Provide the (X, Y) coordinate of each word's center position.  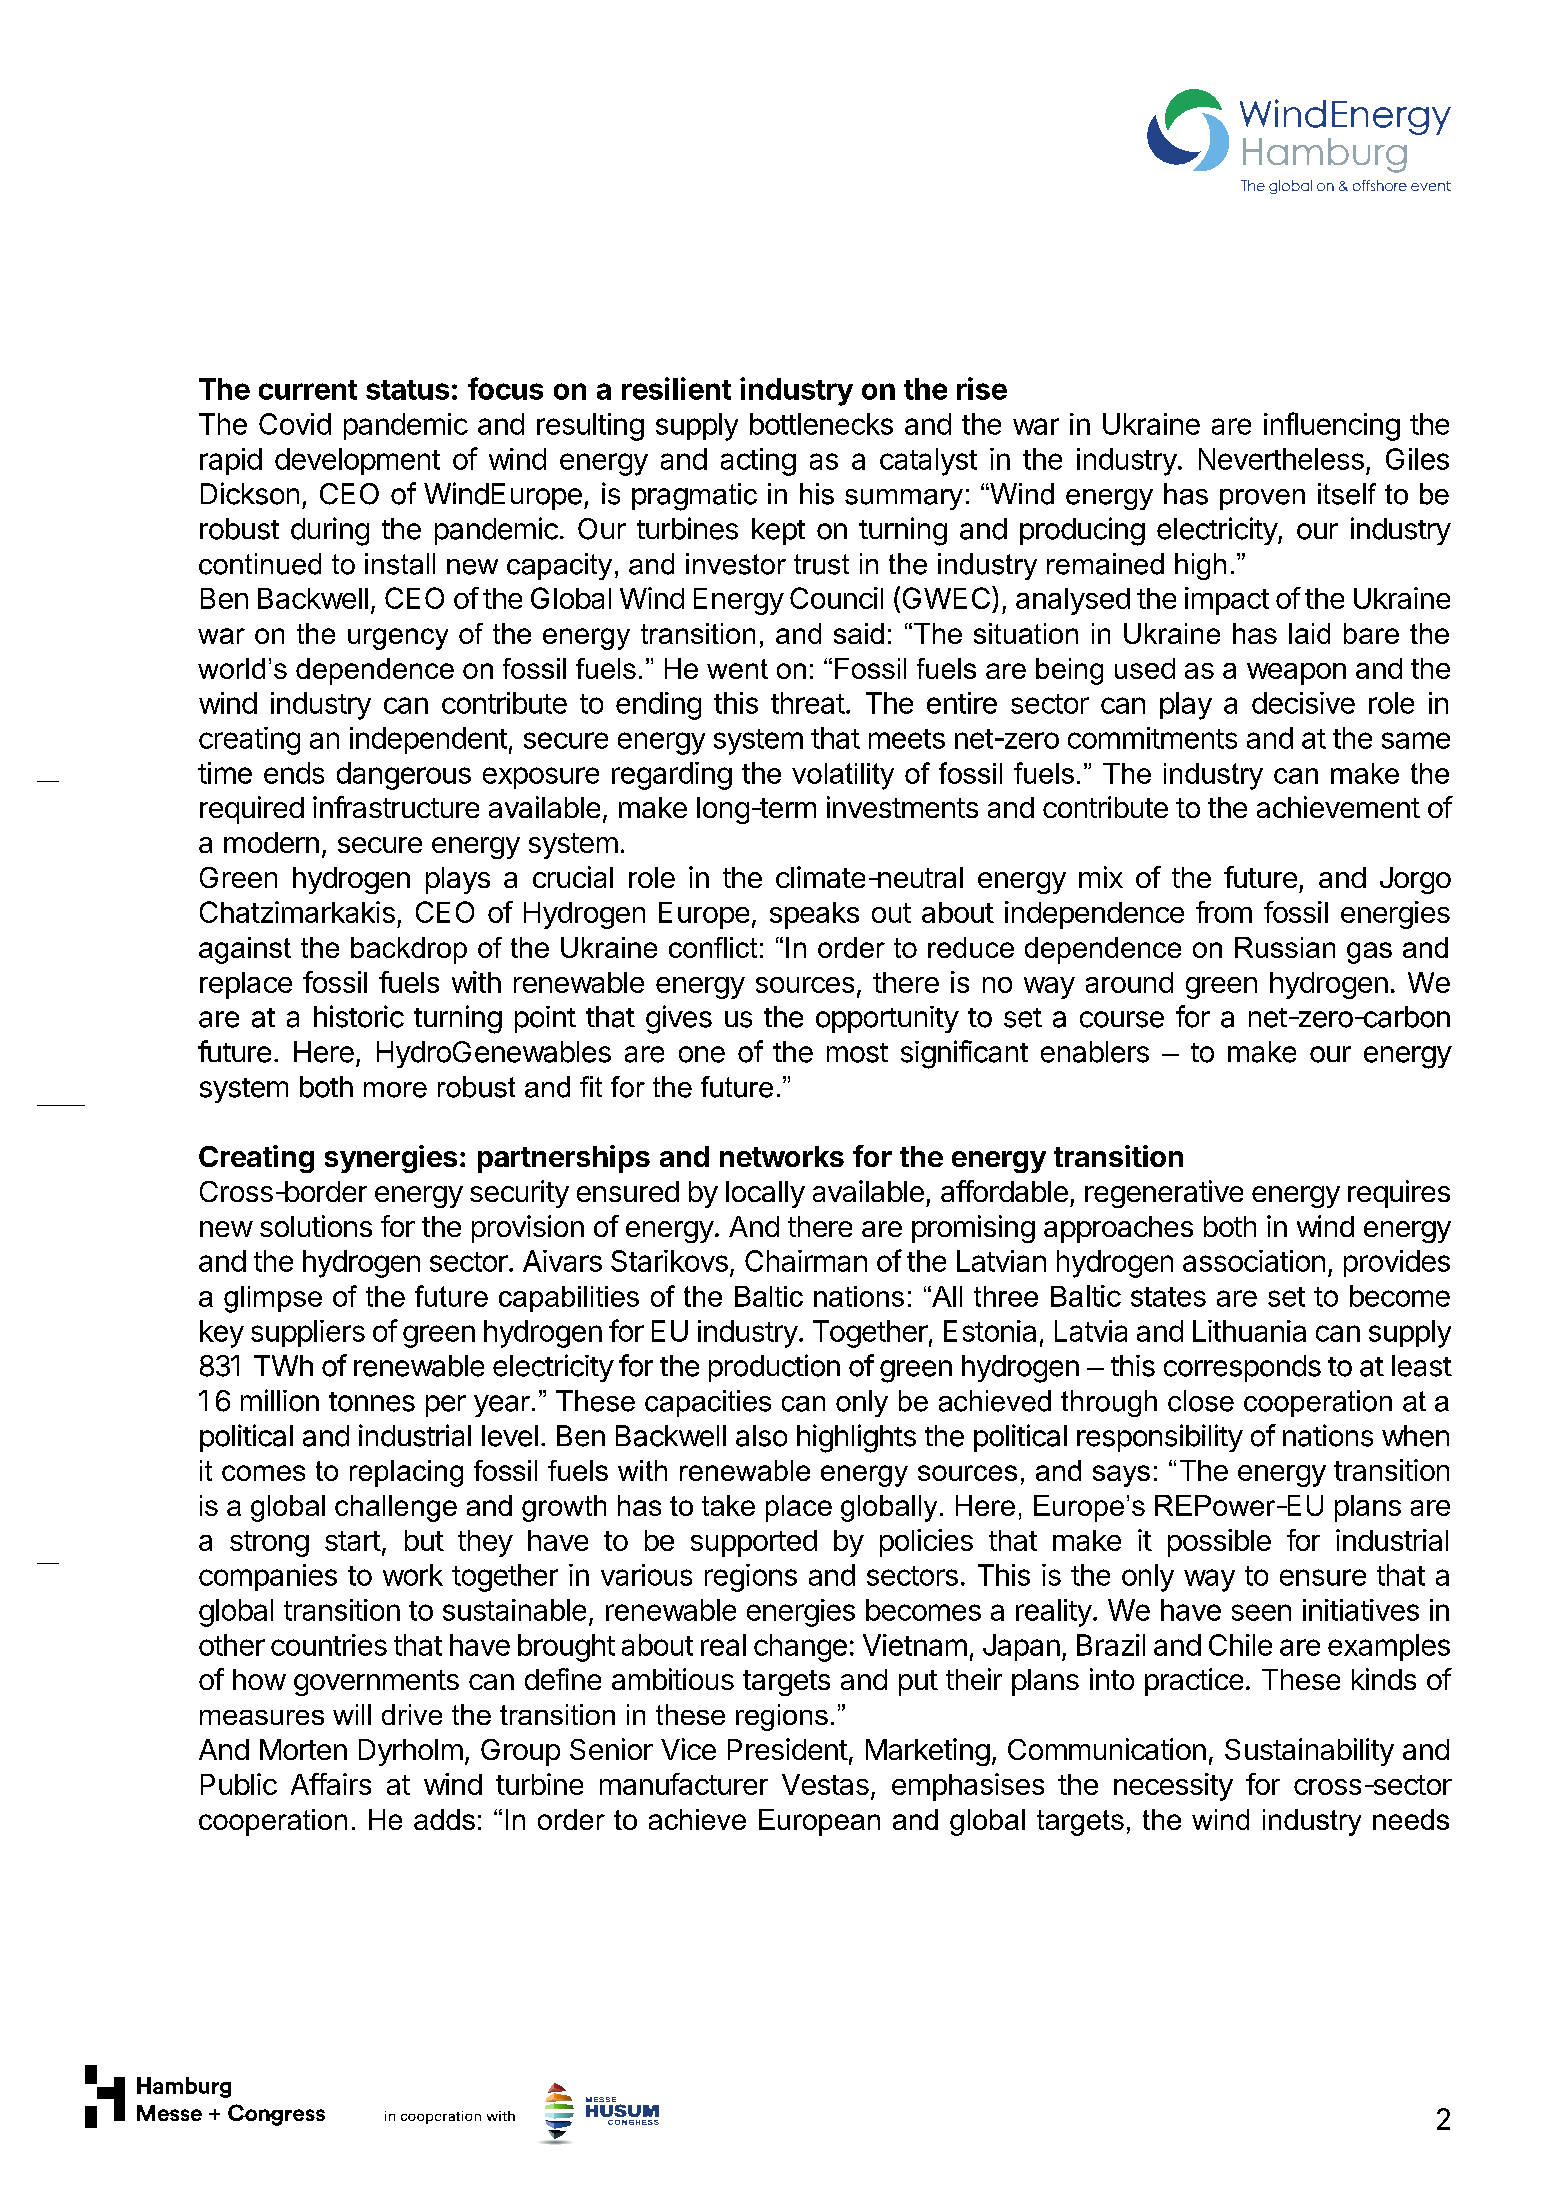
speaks (814, 915)
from (1224, 912)
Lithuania (1249, 1331)
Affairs (331, 1784)
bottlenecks (821, 424)
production (774, 1368)
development (357, 461)
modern (271, 842)
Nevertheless (1281, 459)
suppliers (308, 1333)
